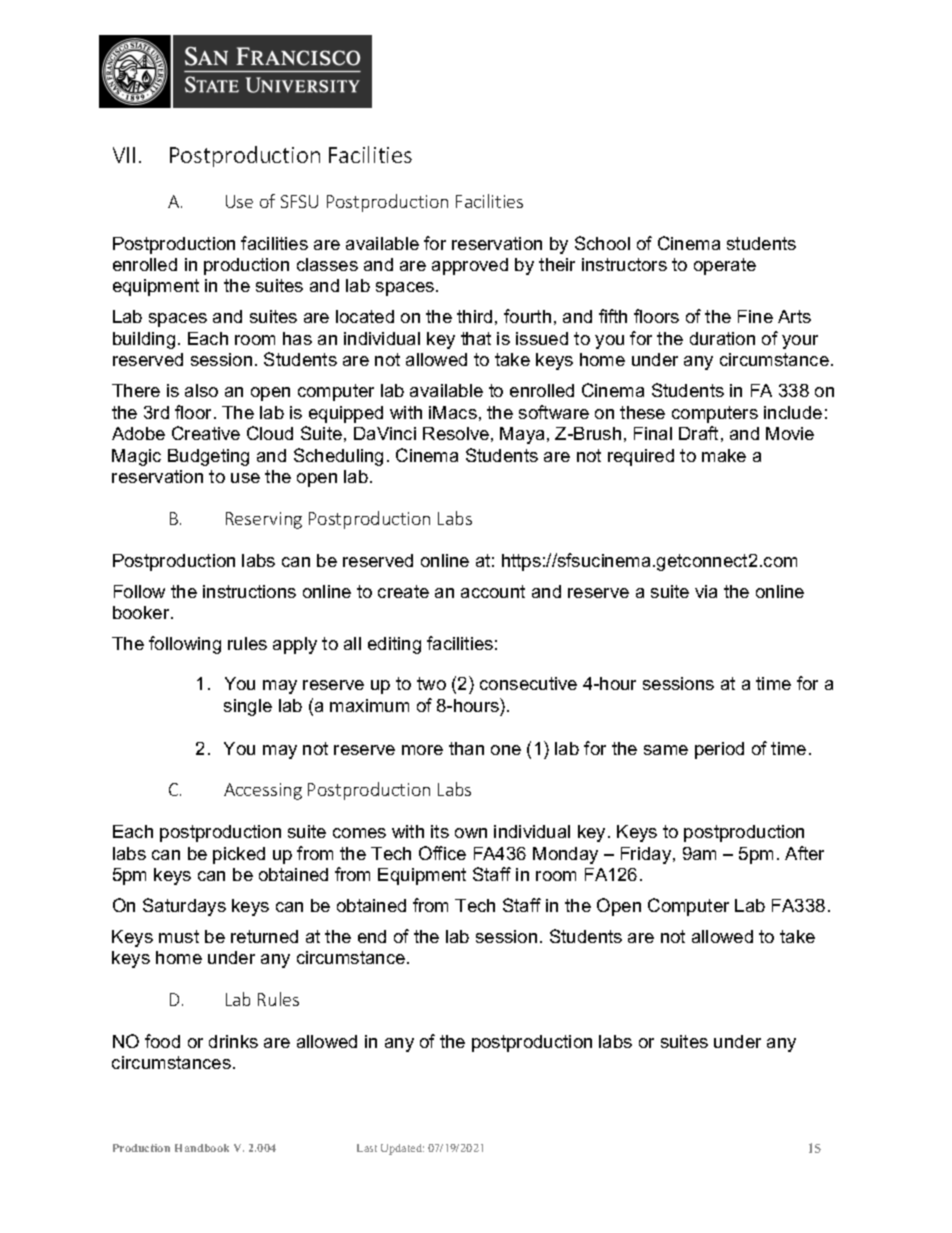  I want to click on operate, so click(725, 266).
